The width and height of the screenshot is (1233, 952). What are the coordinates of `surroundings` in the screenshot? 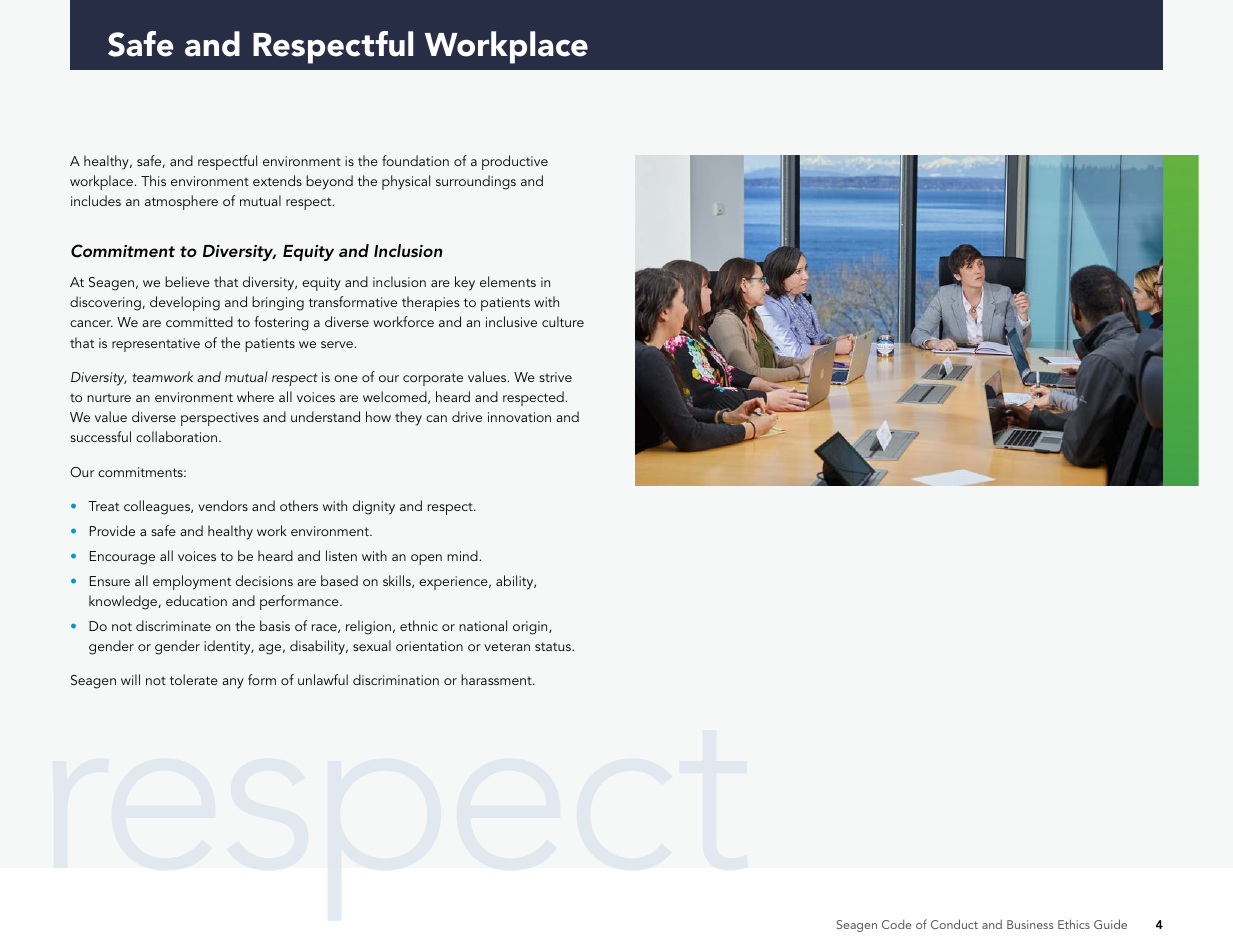 It's located at (476, 182).
